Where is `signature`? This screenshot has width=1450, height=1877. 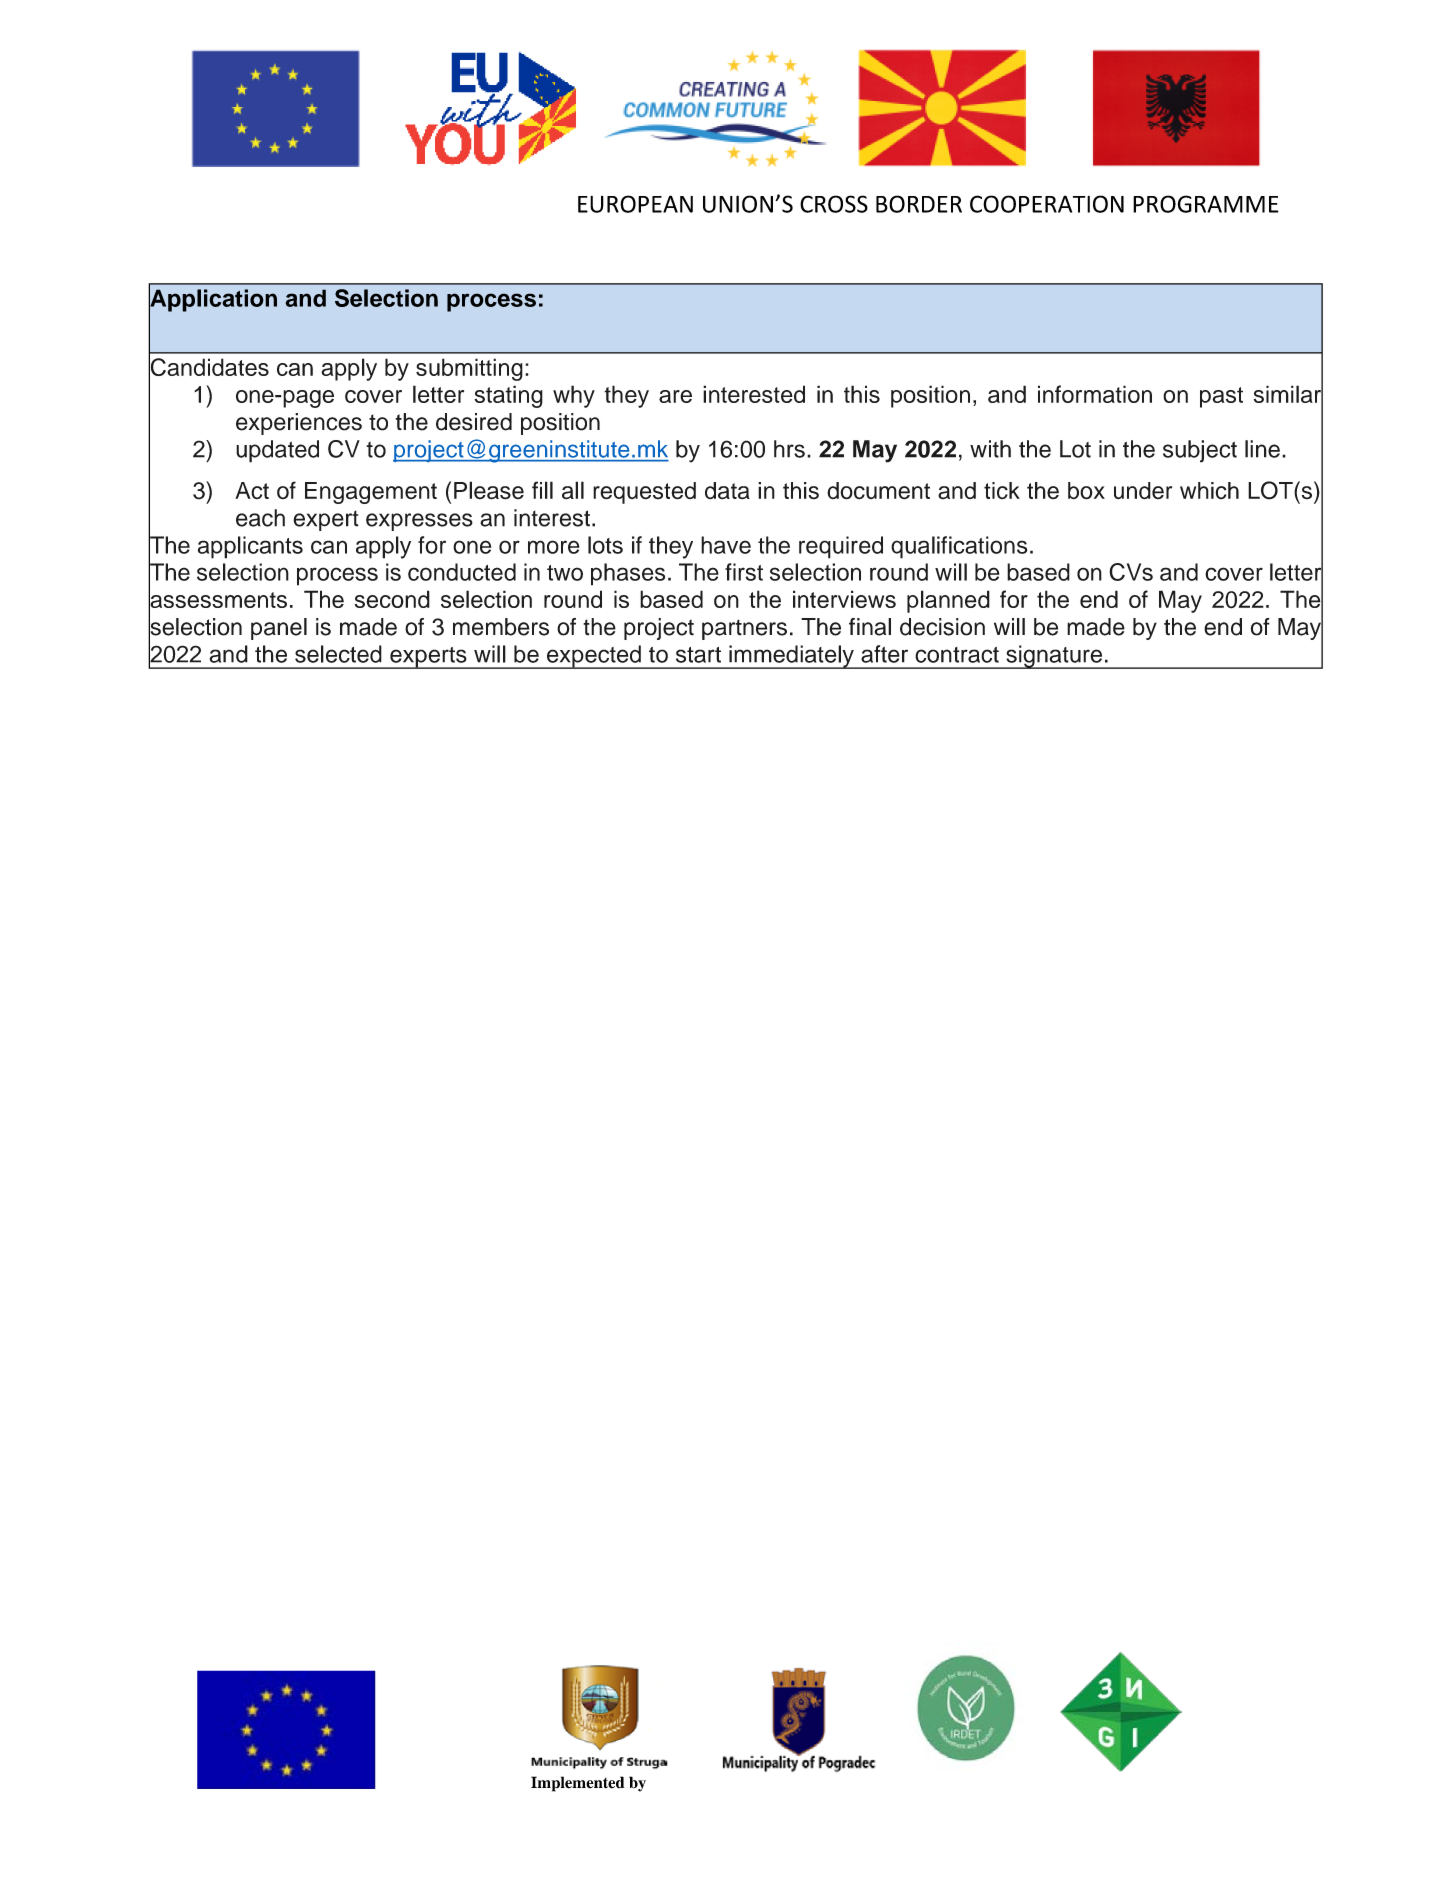
signature is located at coordinates (1054, 657).
